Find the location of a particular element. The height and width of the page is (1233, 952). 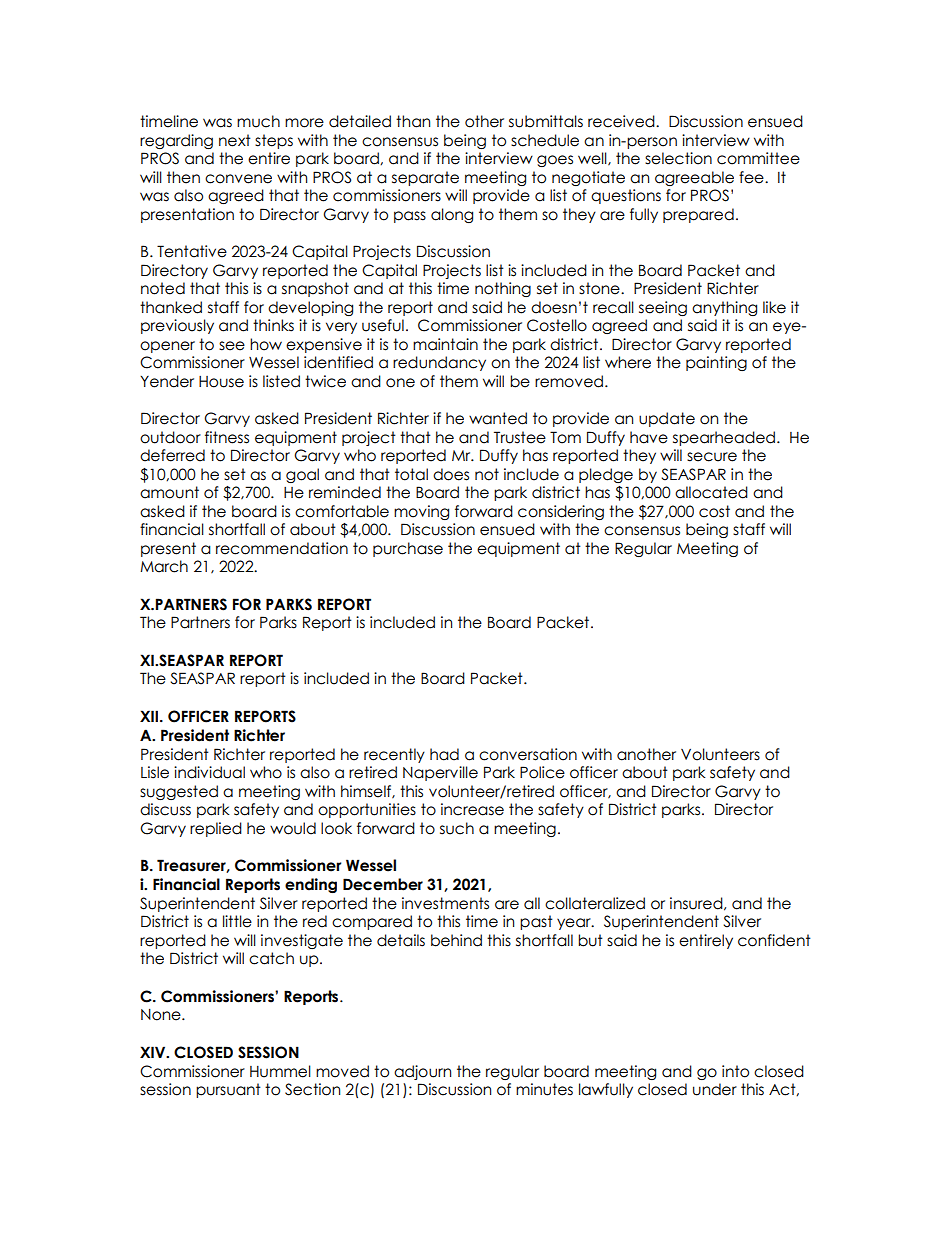

had is located at coordinates (444, 754).
